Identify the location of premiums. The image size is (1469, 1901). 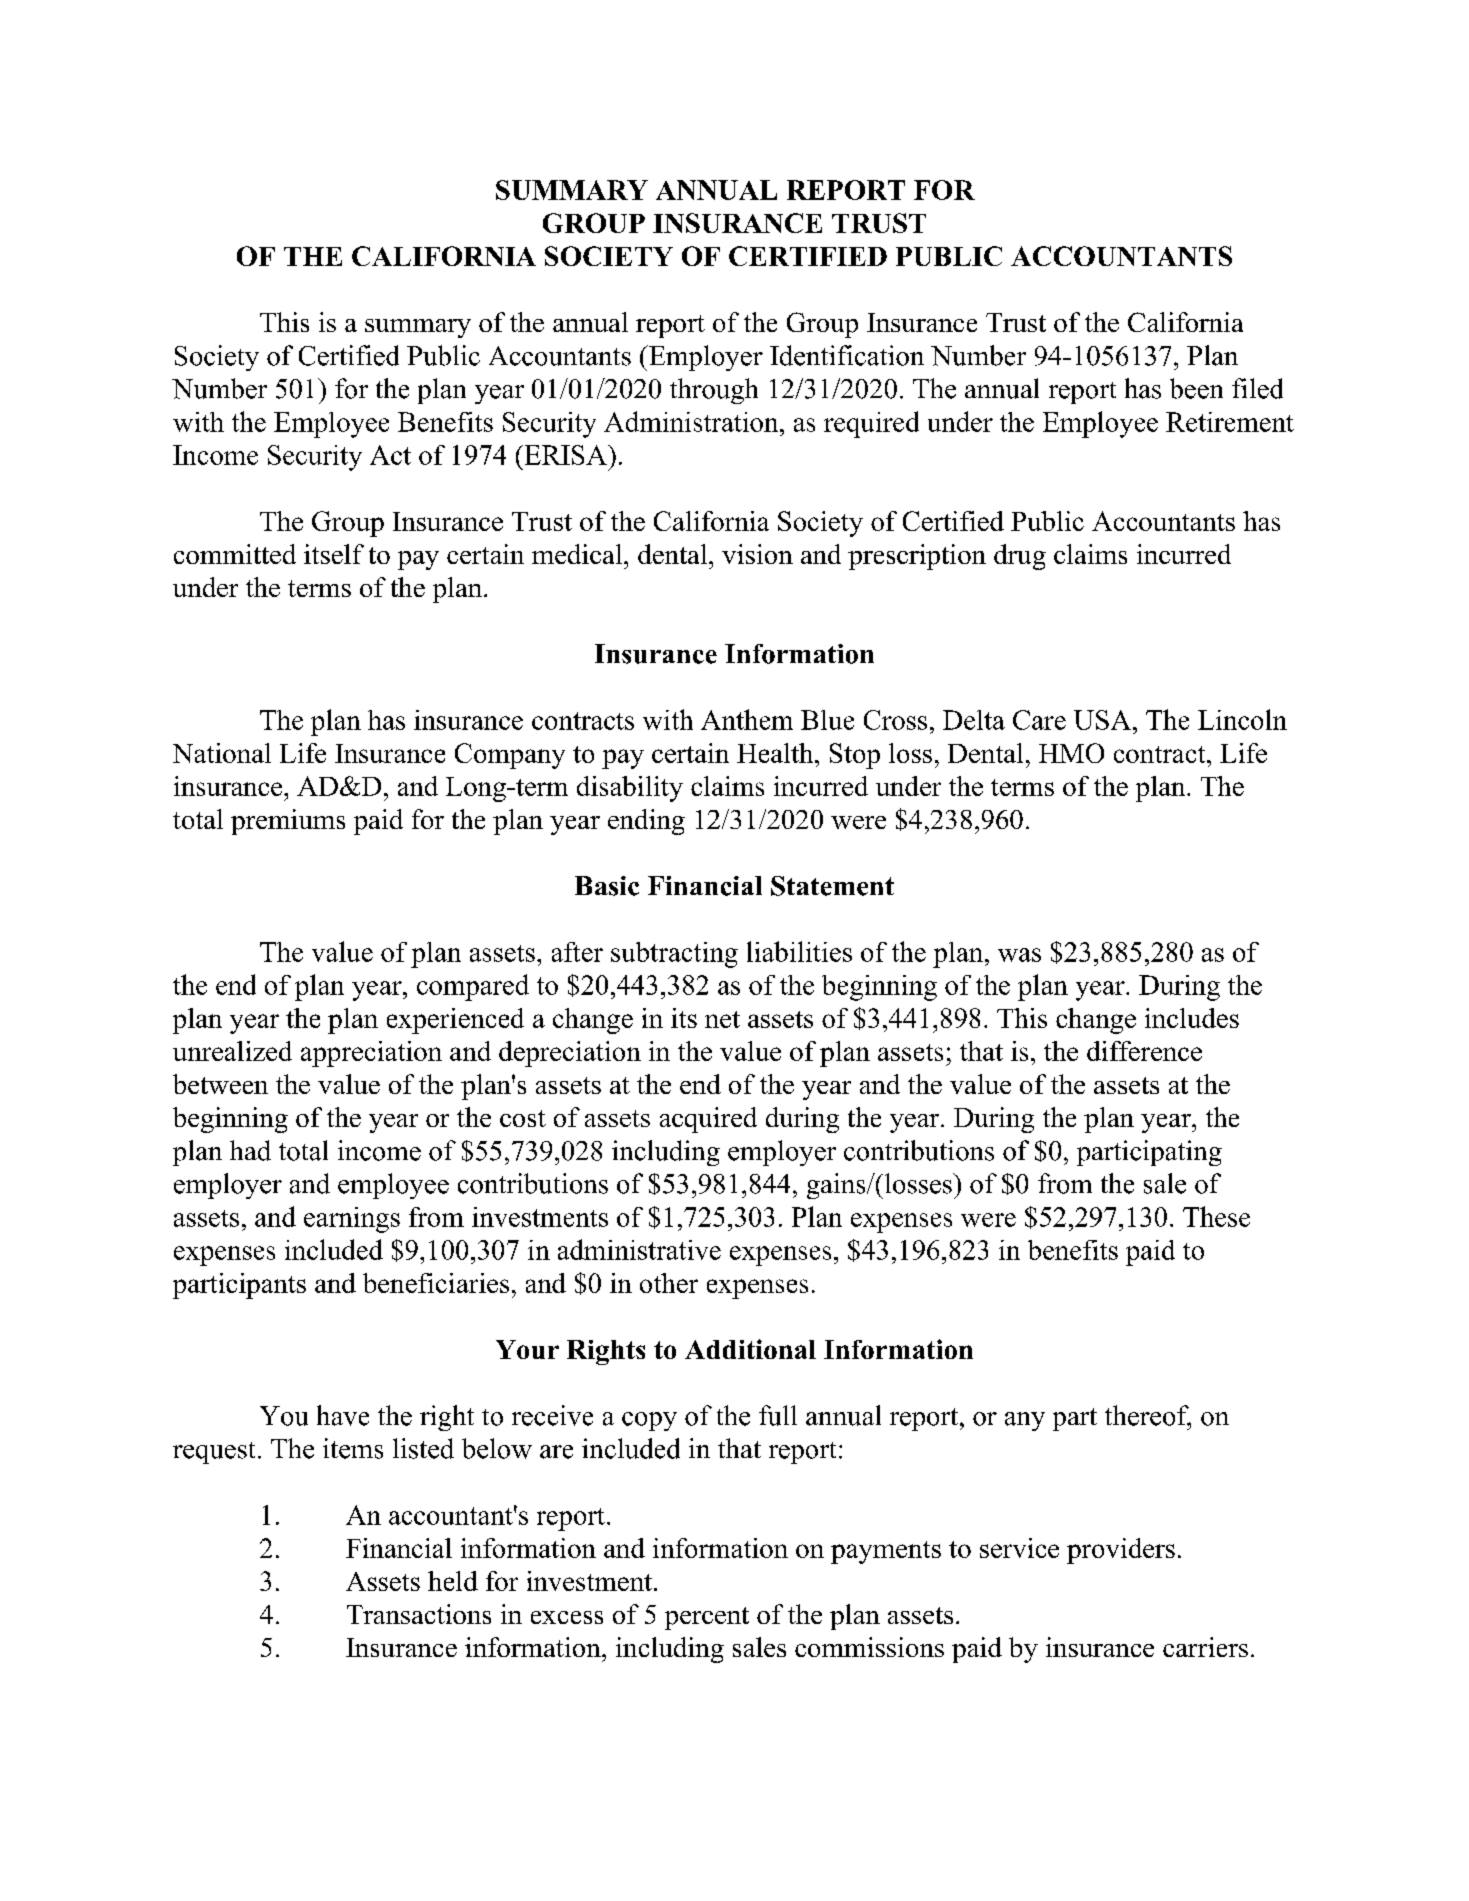
(288, 822).
